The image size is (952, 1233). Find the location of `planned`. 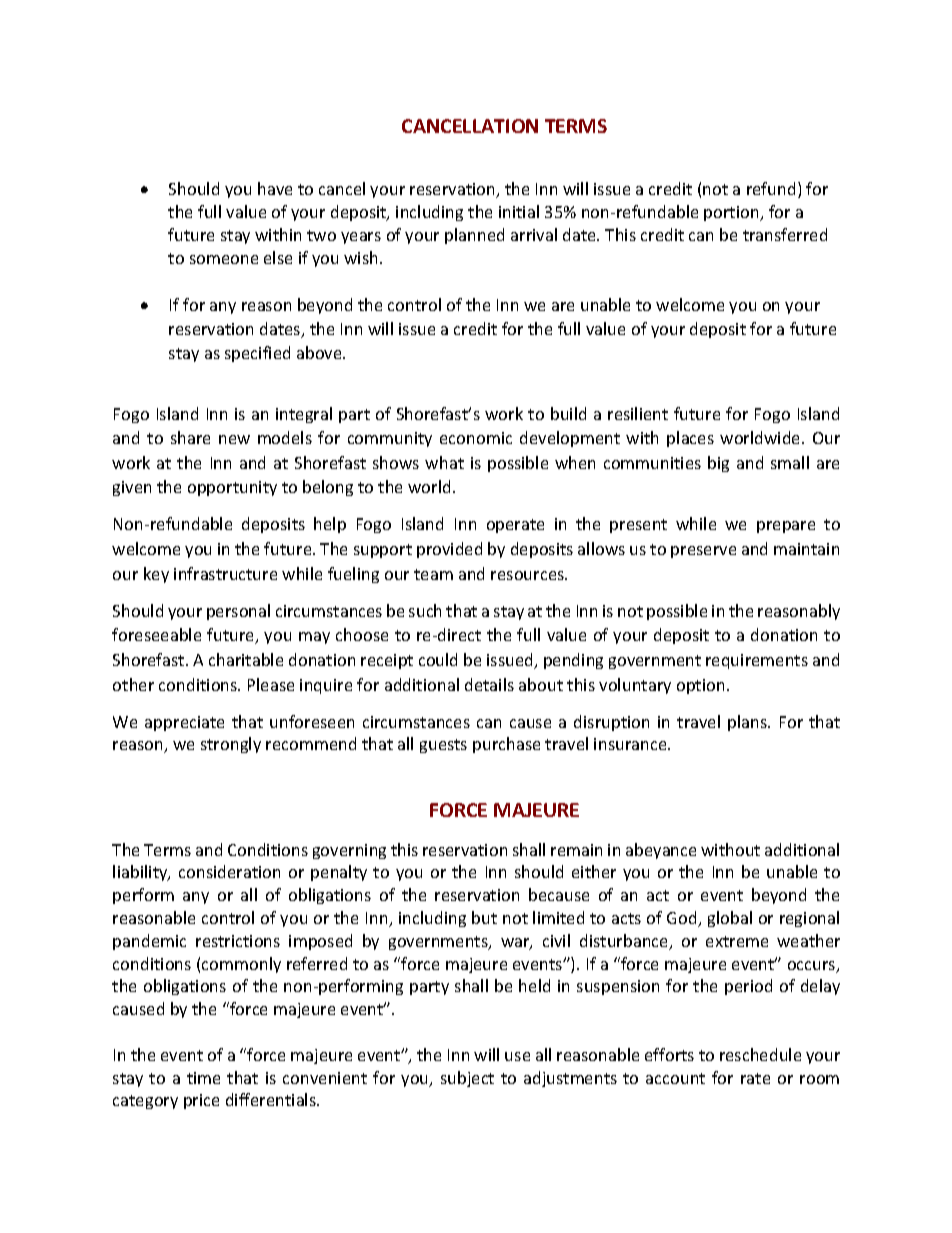

planned is located at coordinates (474, 236).
